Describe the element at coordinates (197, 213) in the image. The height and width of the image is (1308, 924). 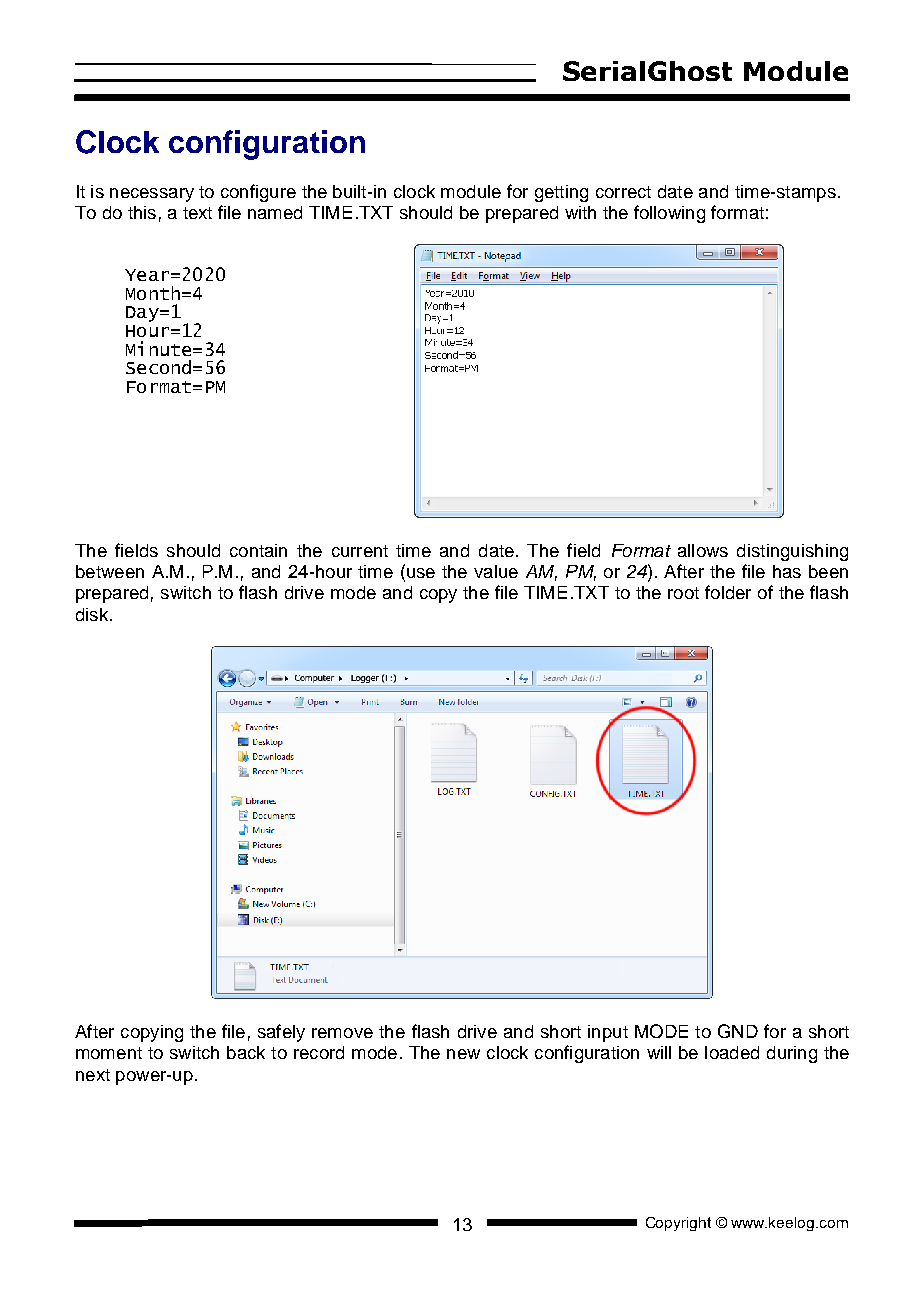
I see `text` at that location.
